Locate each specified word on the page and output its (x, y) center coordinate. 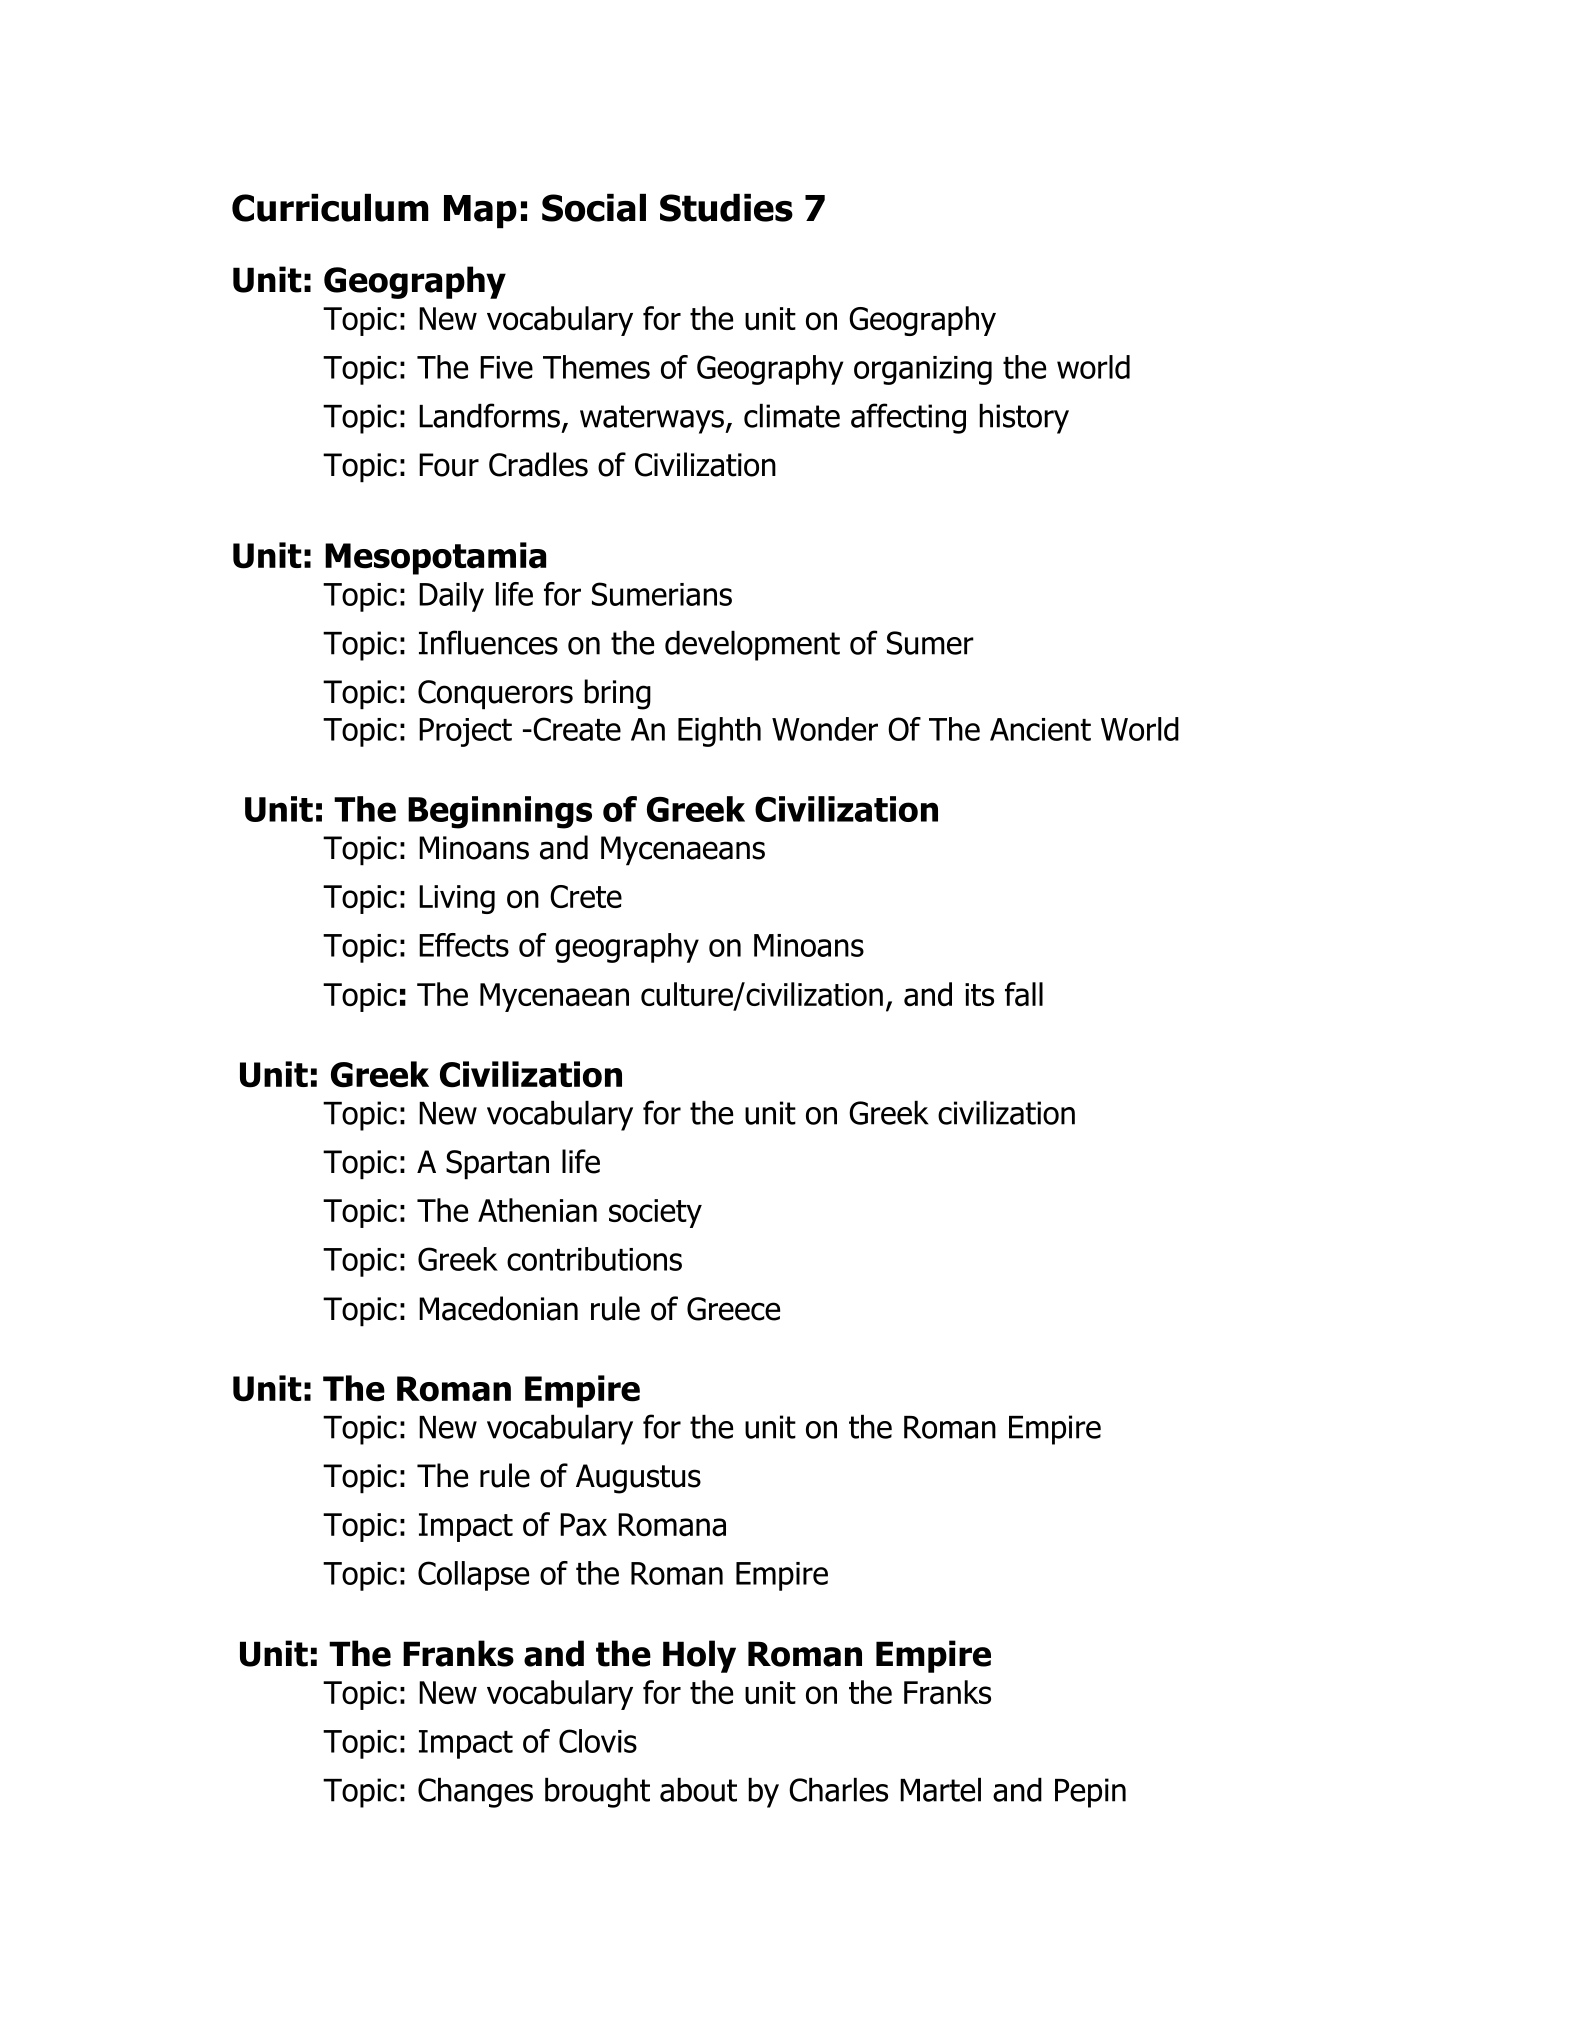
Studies (726, 208)
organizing (923, 370)
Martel (940, 1790)
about (698, 1790)
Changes (475, 1793)
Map (480, 212)
